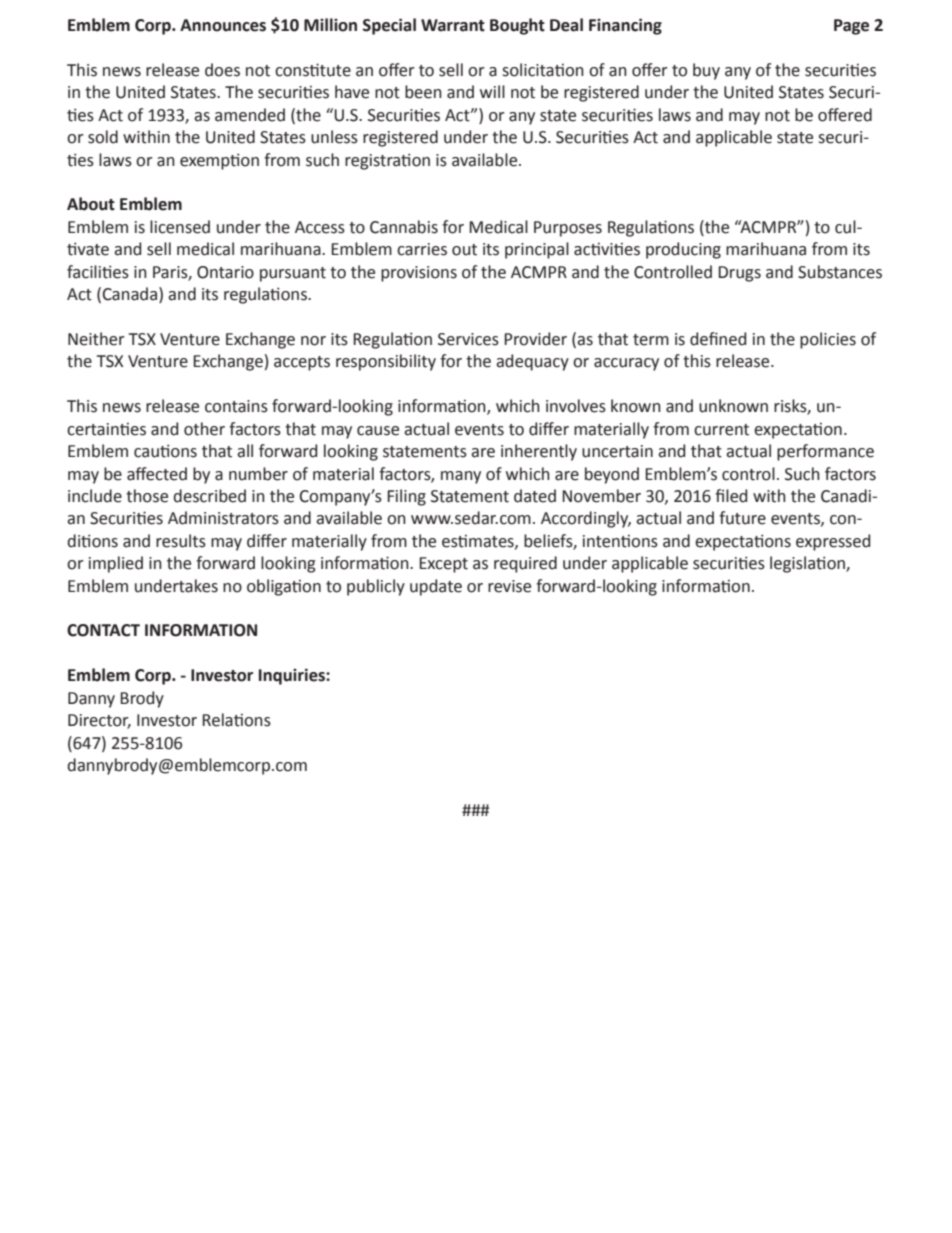 The height and width of the screenshot is (1233, 952). Describe the element at coordinates (718, 339) in the screenshot. I see `defined` at that location.
